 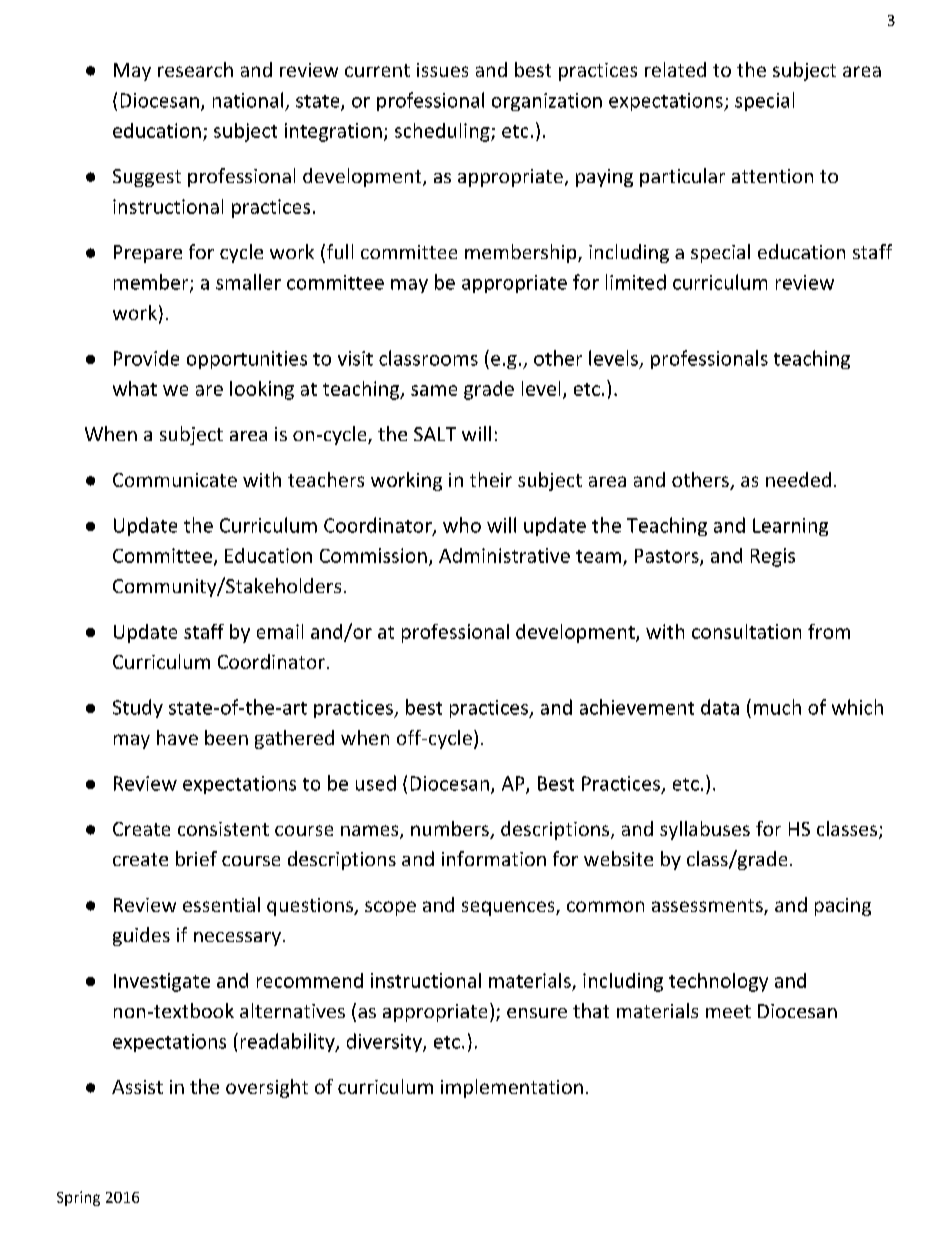 What do you see at coordinates (708, 907) in the document?
I see `assessments` at bounding box center [708, 907].
